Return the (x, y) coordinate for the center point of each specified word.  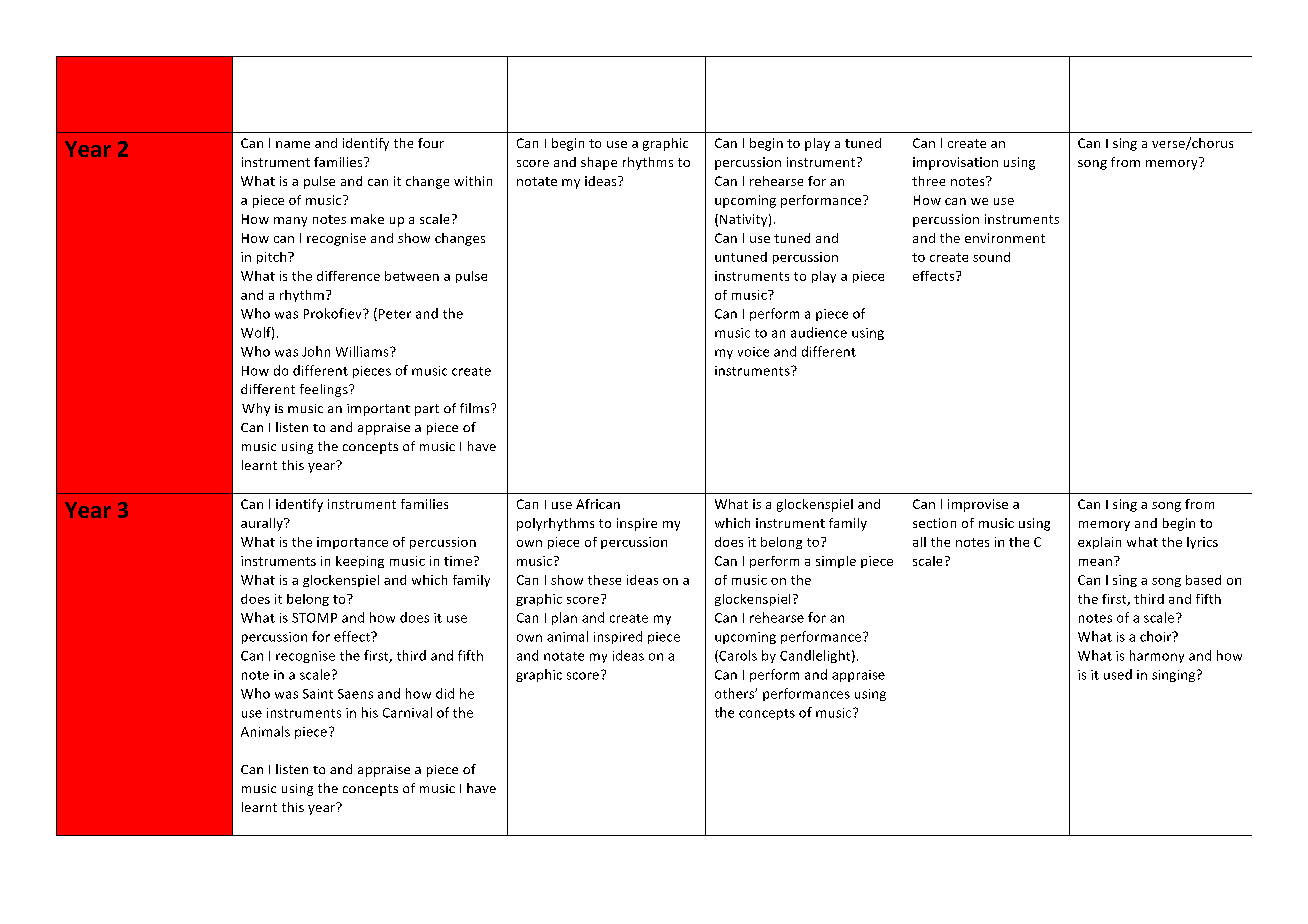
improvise (978, 505)
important (378, 410)
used (1118, 674)
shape (599, 163)
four (431, 143)
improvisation (955, 163)
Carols (737, 656)
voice (753, 352)
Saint (318, 694)
